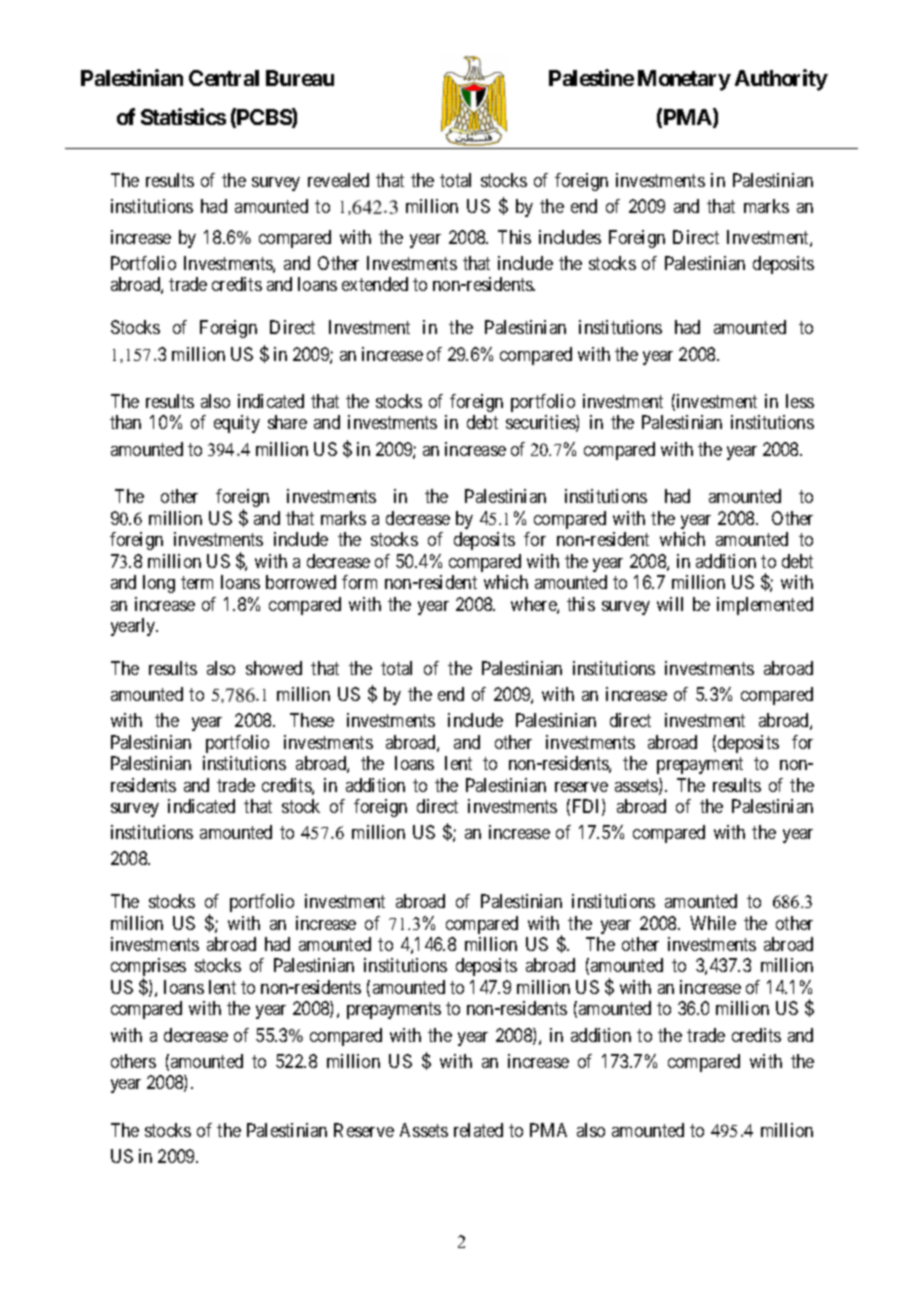  I want to click on term, so click(197, 582).
